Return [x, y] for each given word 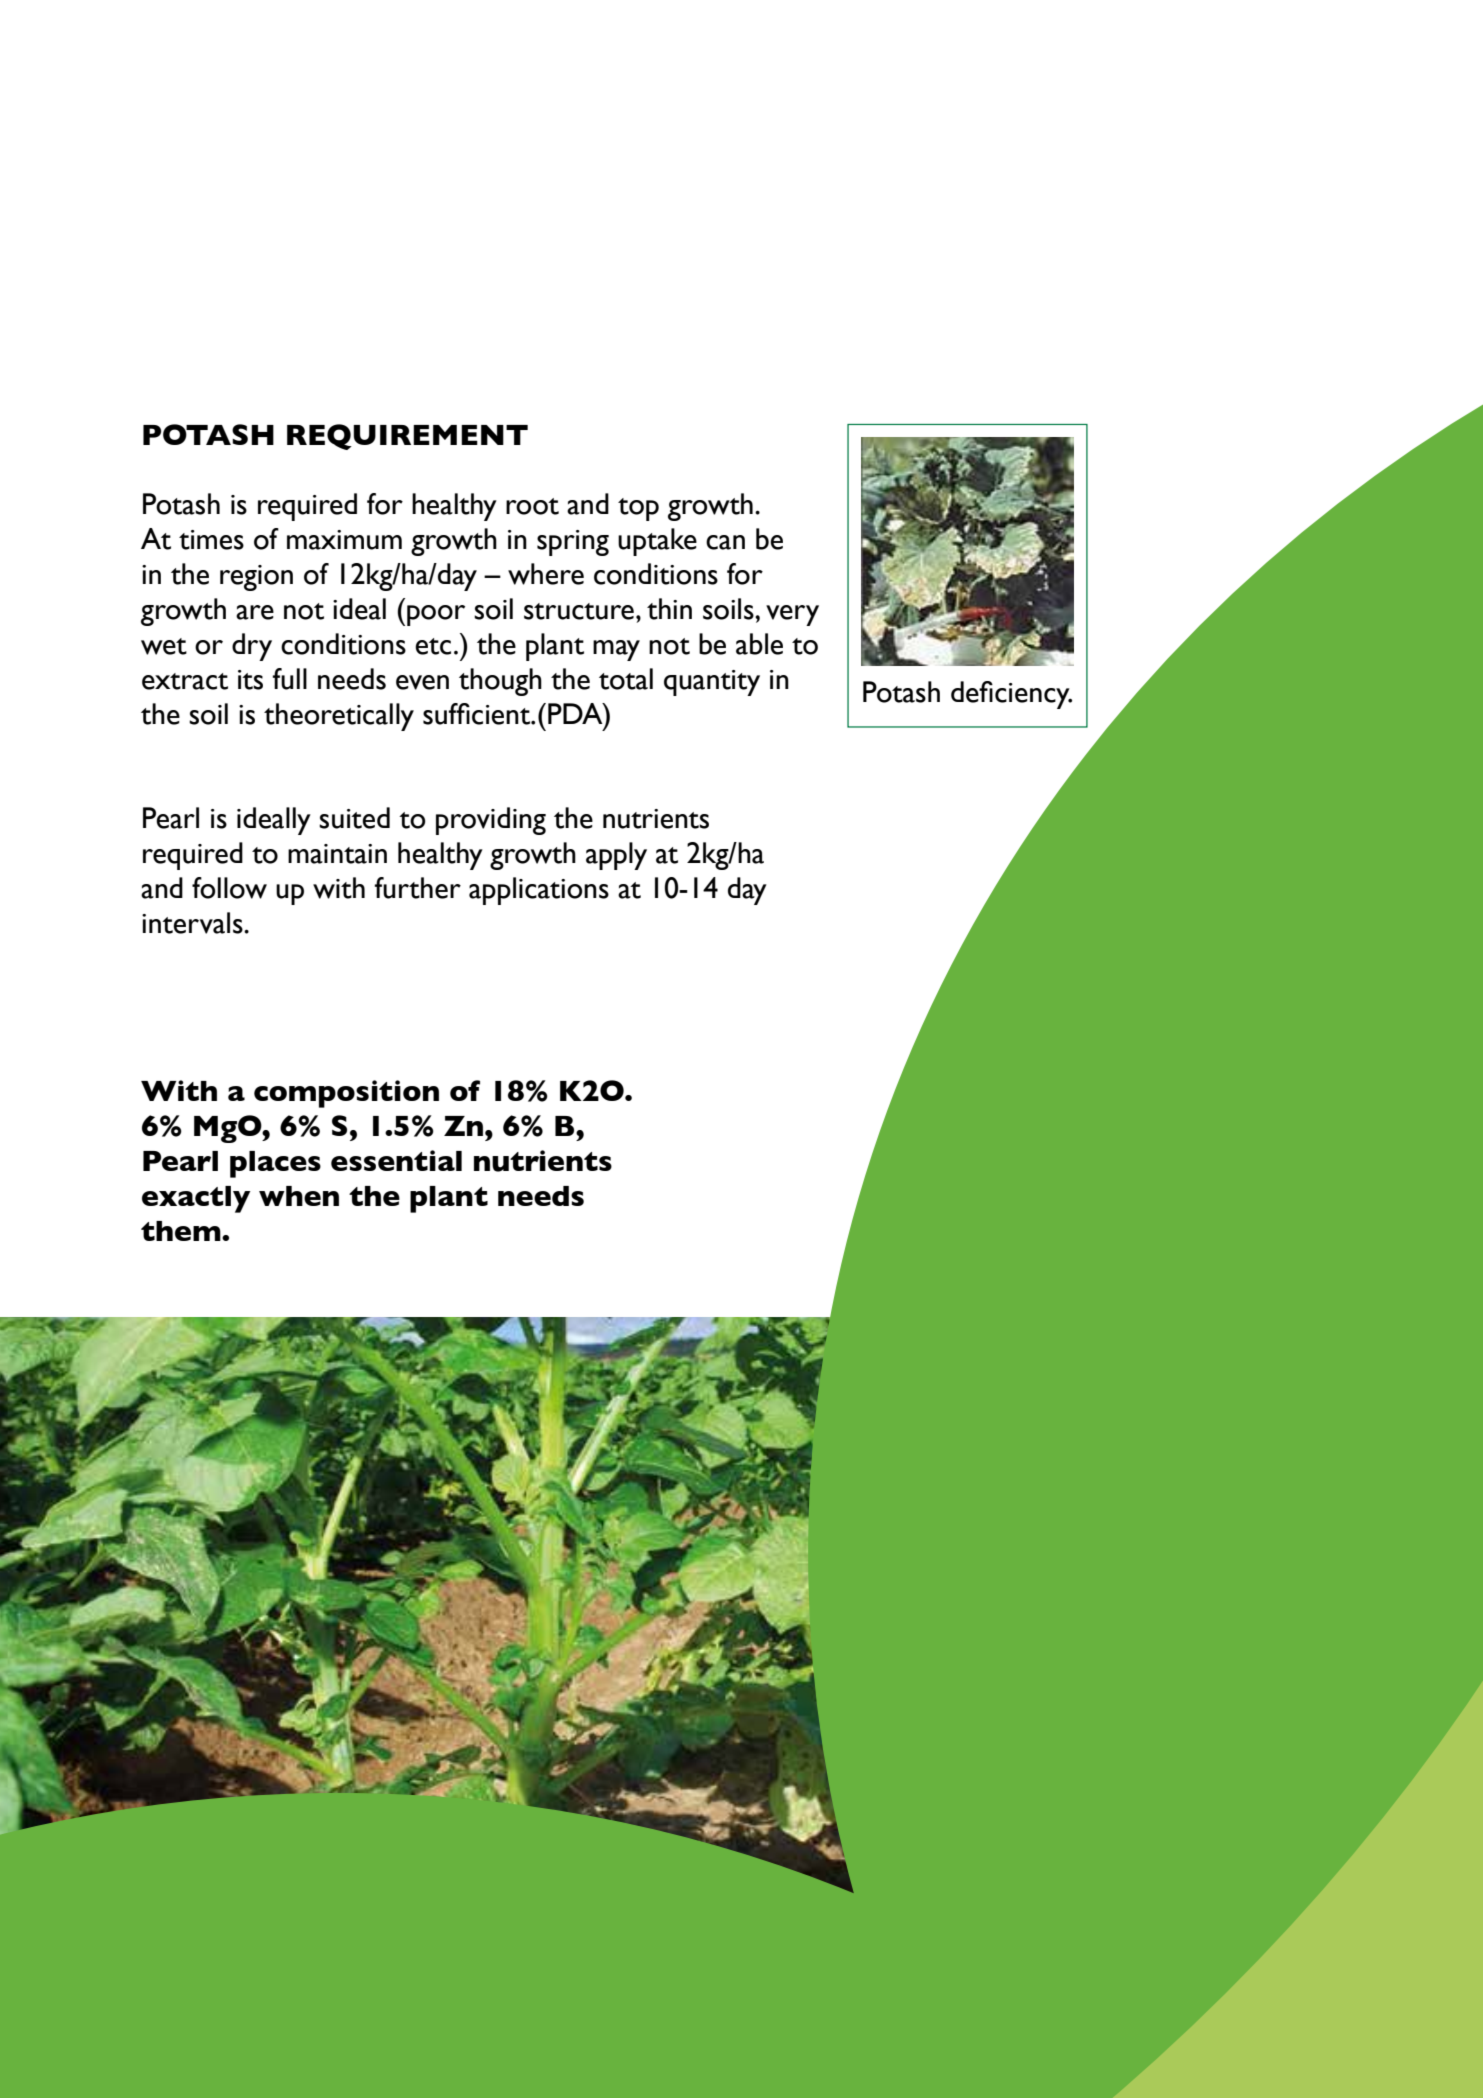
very [792, 615]
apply [616, 856]
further [417, 888]
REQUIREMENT [407, 437]
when [299, 1196]
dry [252, 647]
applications [539, 891]
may [616, 650]
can [725, 542]
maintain [337, 854]
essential [396, 1160]
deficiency [1011, 695]
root [532, 506]
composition [346, 1094]
